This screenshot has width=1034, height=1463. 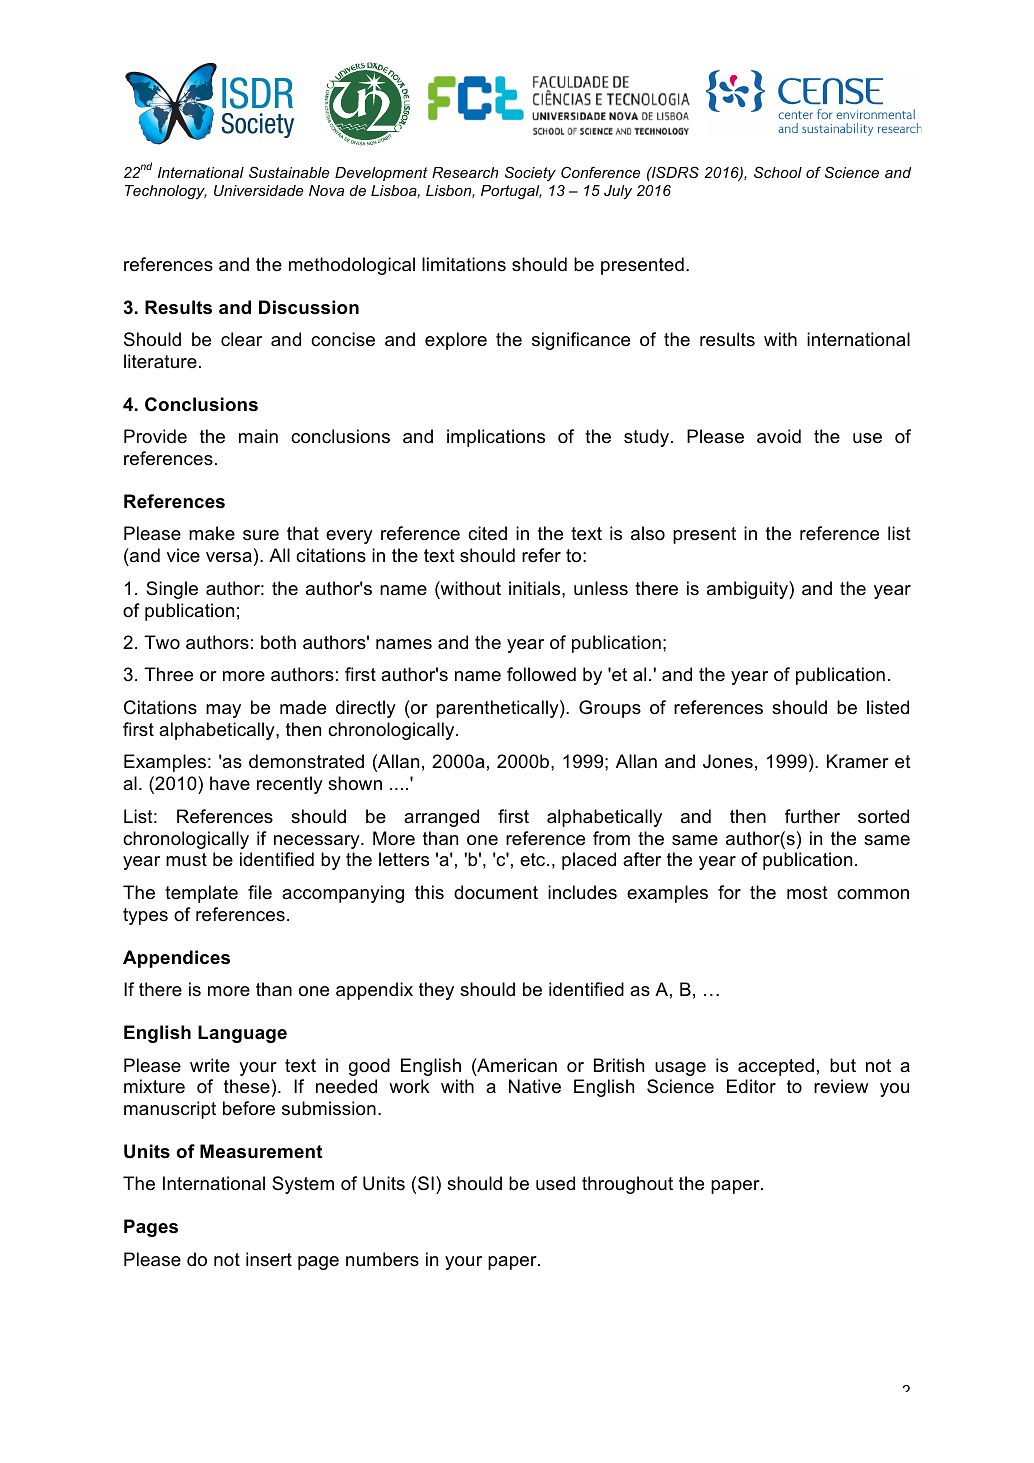 What do you see at coordinates (176, 959) in the screenshot?
I see `Appendices` at bounding box center [176, 959].
